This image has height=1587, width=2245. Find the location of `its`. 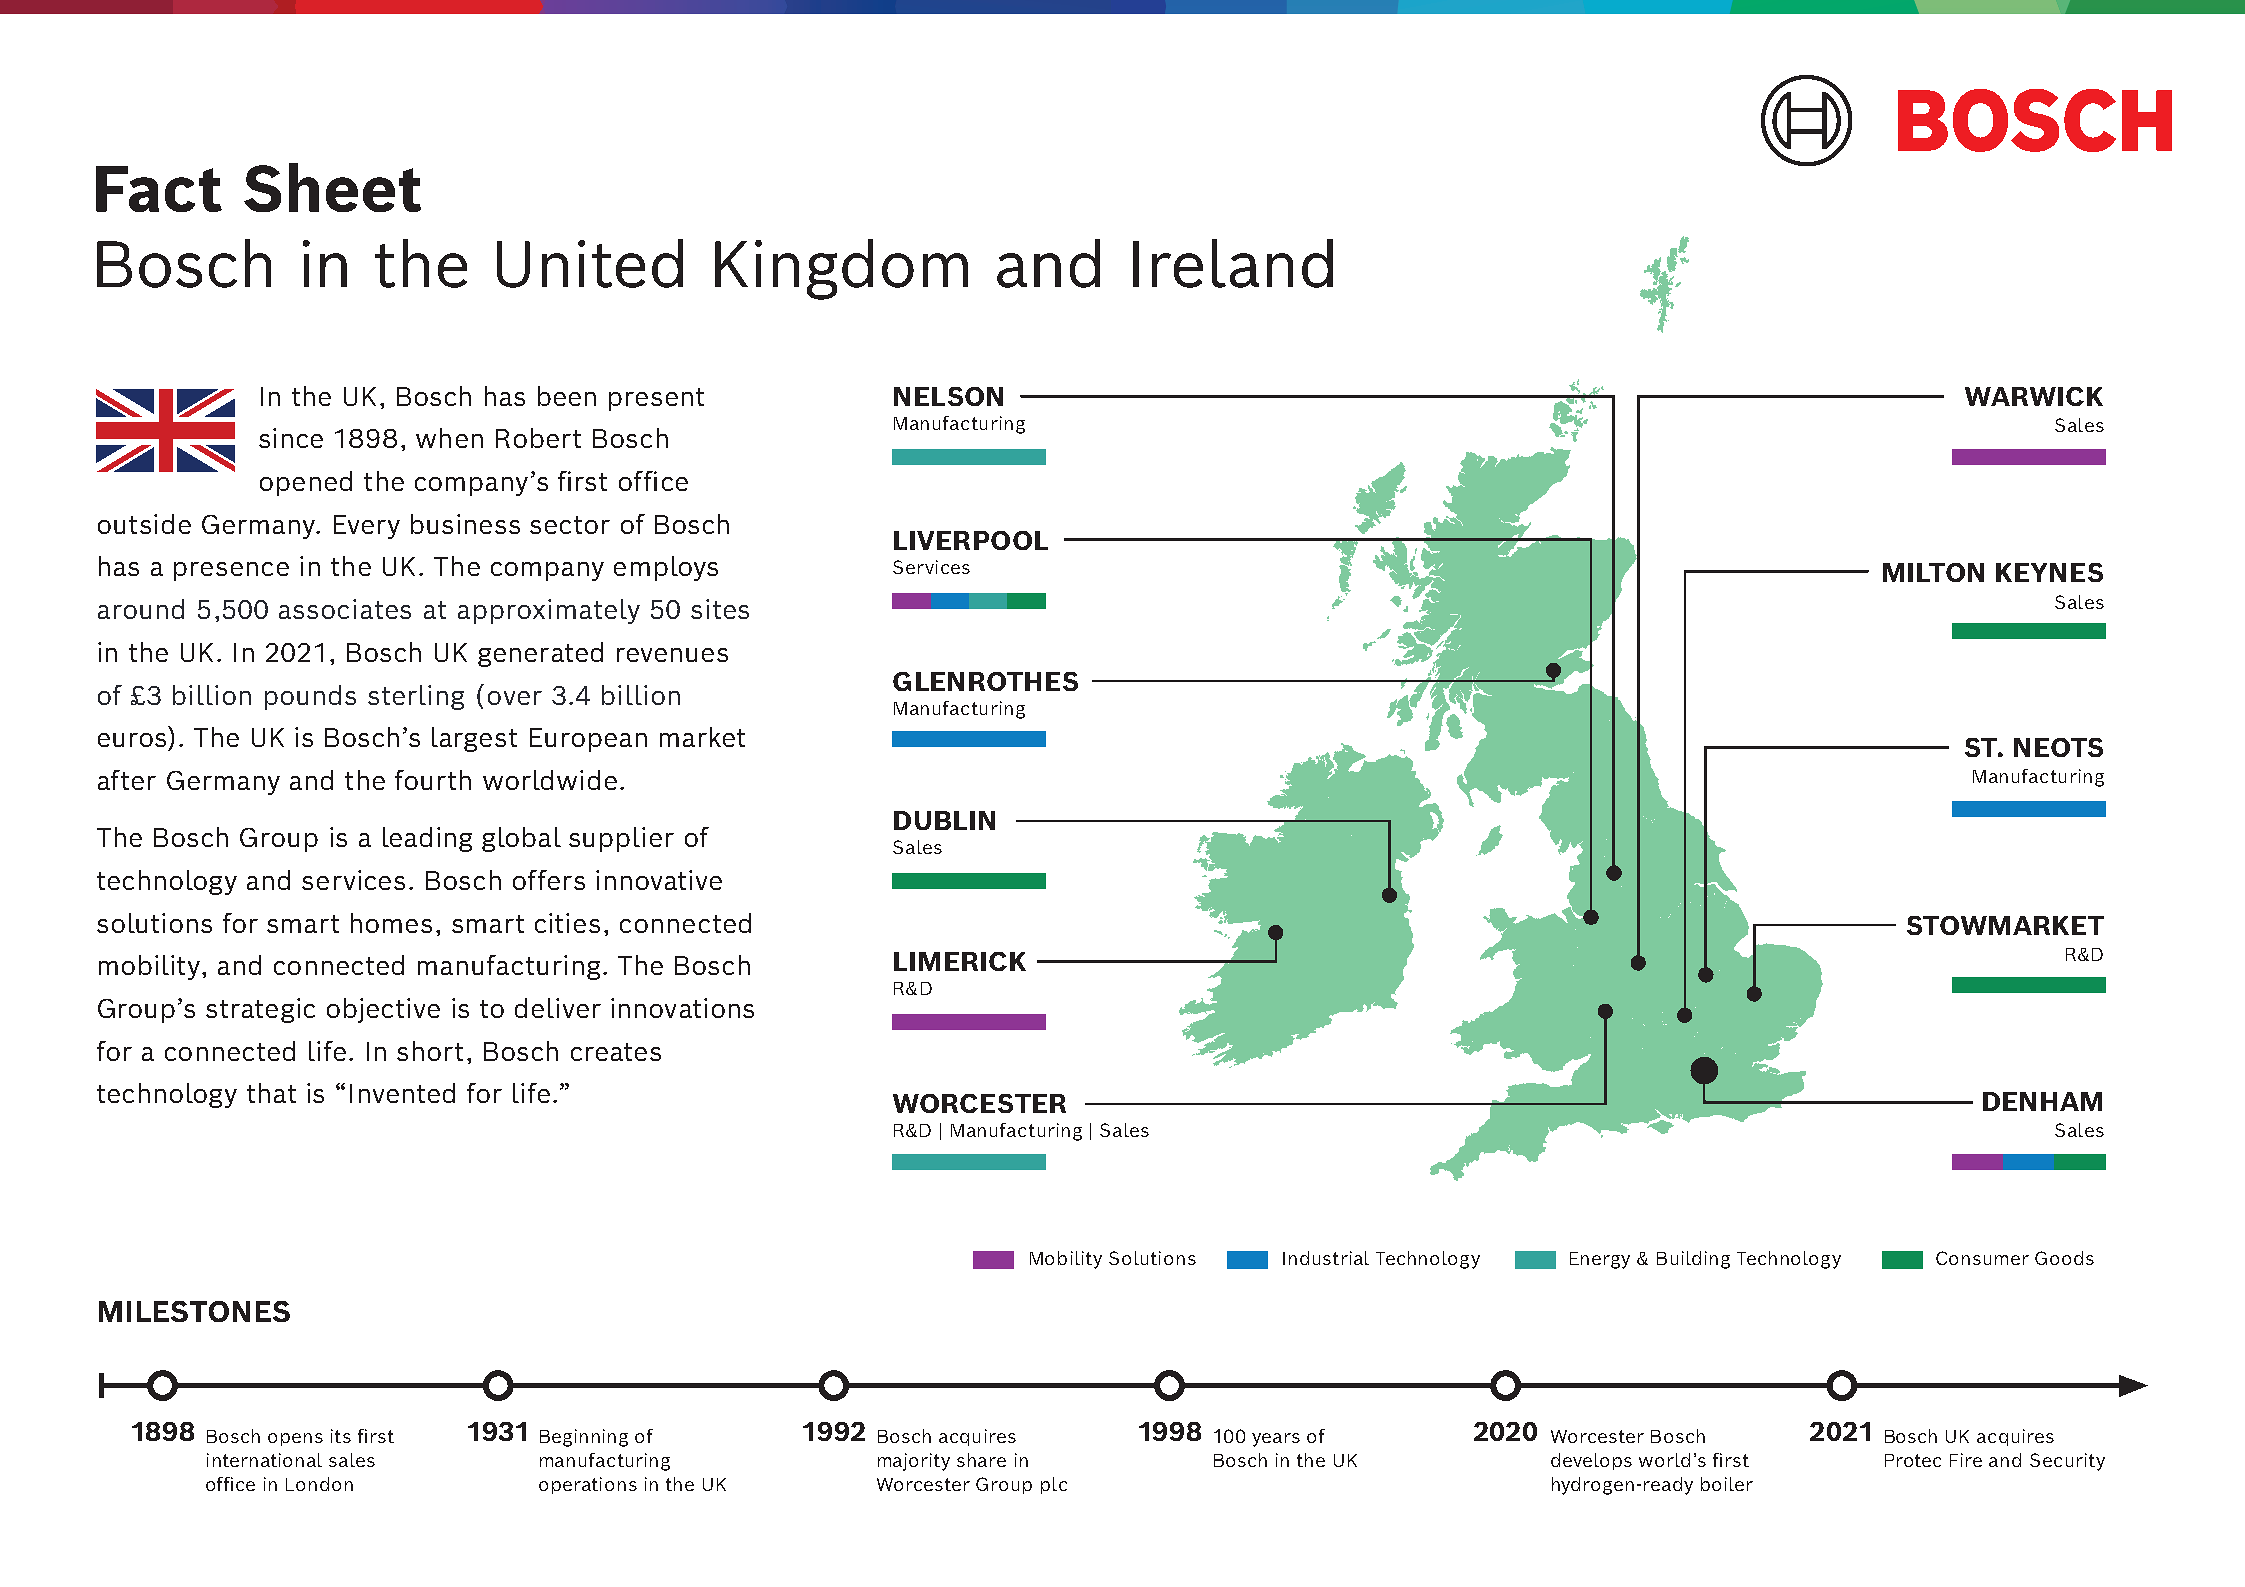

its is located at coordinates (341, 1436).
